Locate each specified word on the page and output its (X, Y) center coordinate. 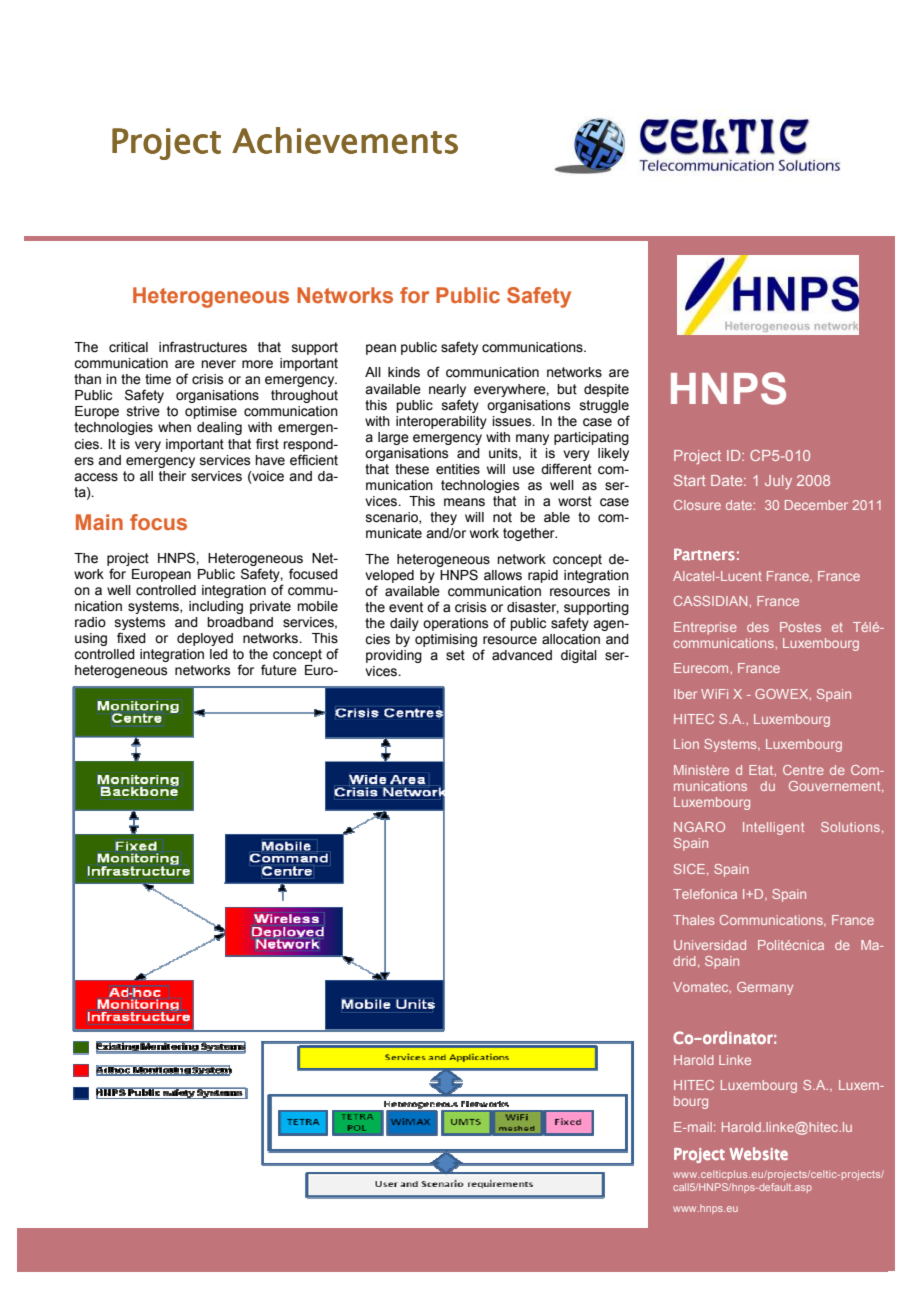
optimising (446, 640)
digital (579, 656)
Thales (693, 920)
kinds (404, 372)
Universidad (710, 945)
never (218, 364)
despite (606, 390)
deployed (205, 639)
